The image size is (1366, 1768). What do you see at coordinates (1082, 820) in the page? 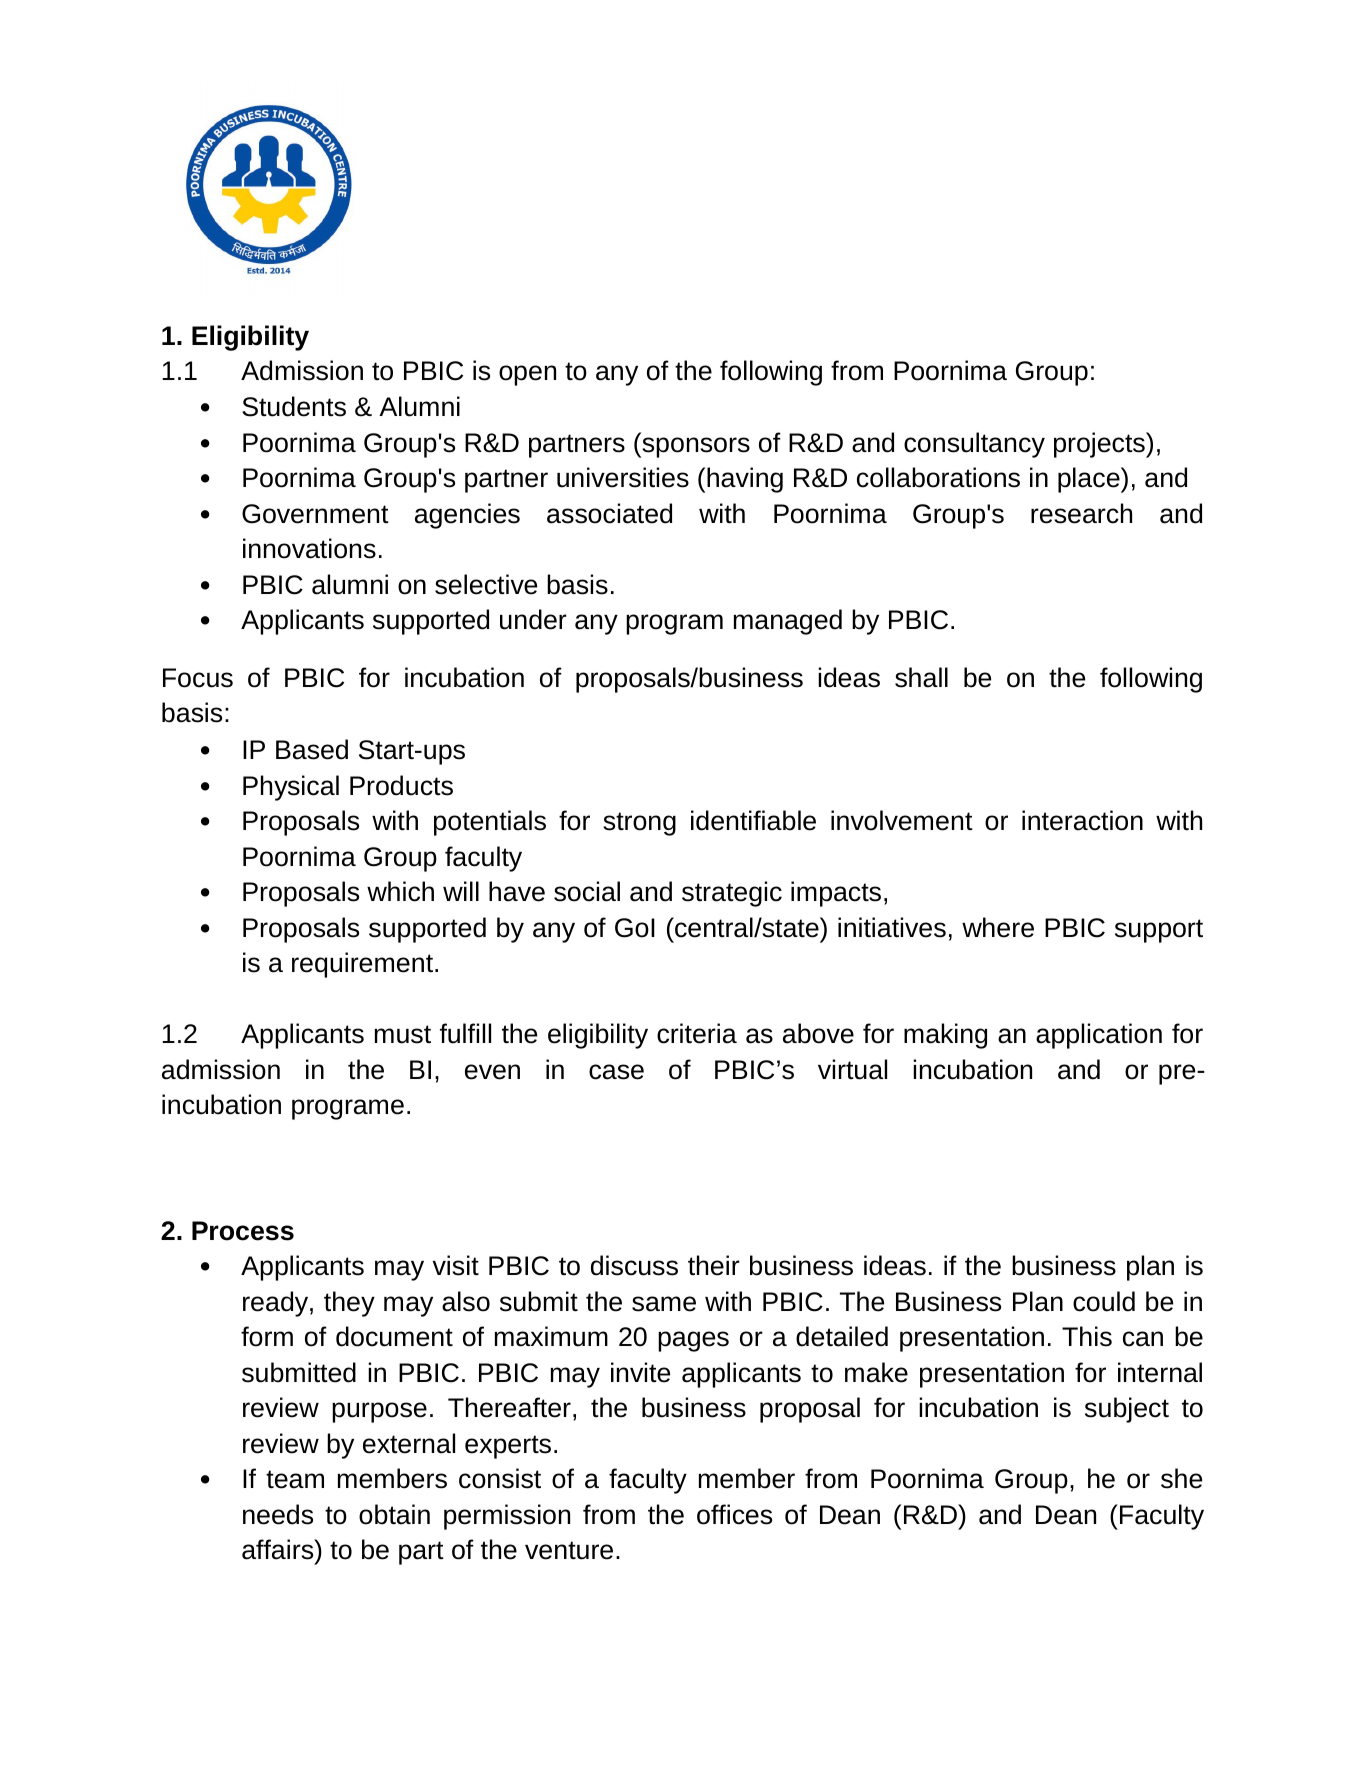
I see `interaction` at bounding box center [1082, 820].
